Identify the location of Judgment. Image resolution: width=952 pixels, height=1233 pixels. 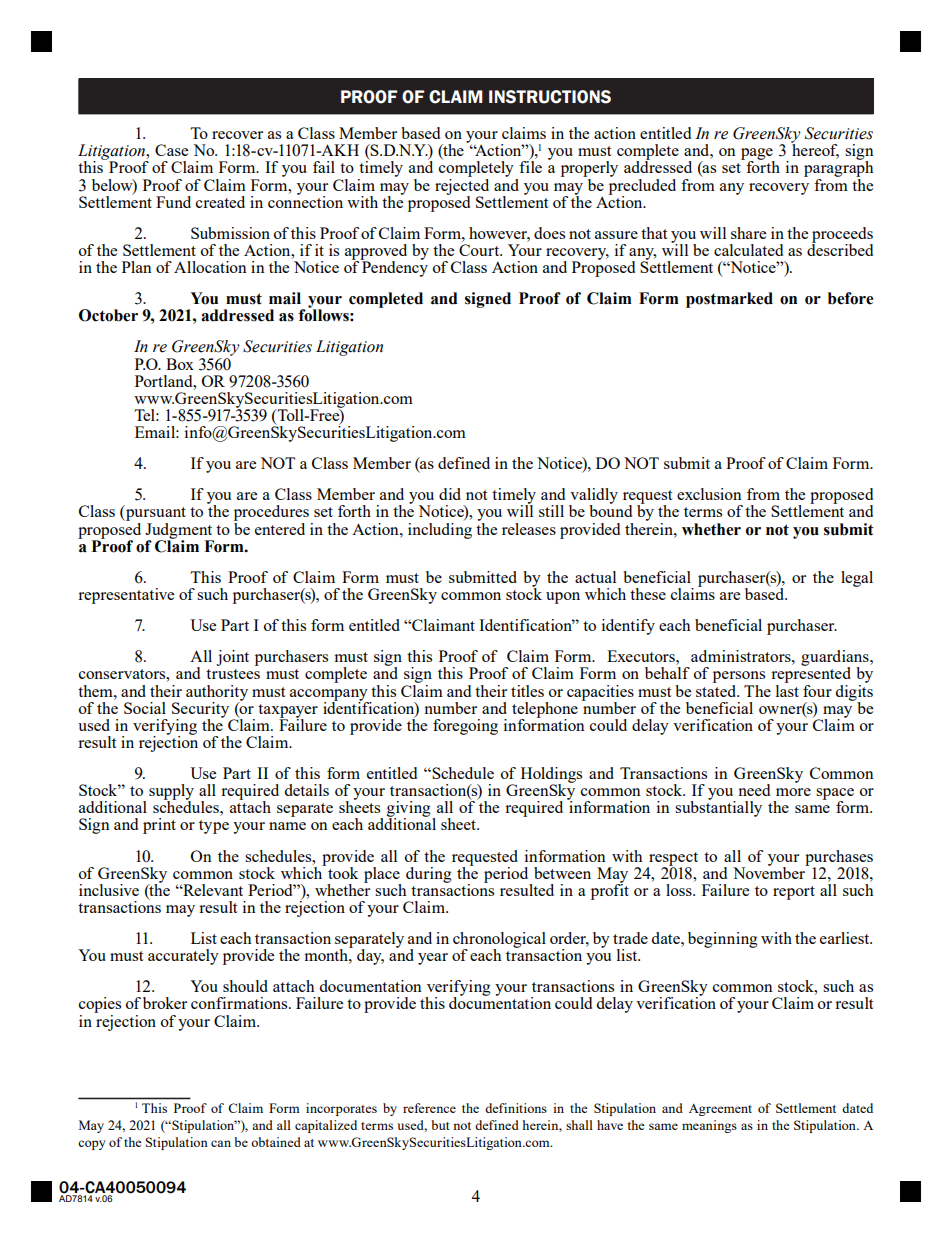
(179, 532).
